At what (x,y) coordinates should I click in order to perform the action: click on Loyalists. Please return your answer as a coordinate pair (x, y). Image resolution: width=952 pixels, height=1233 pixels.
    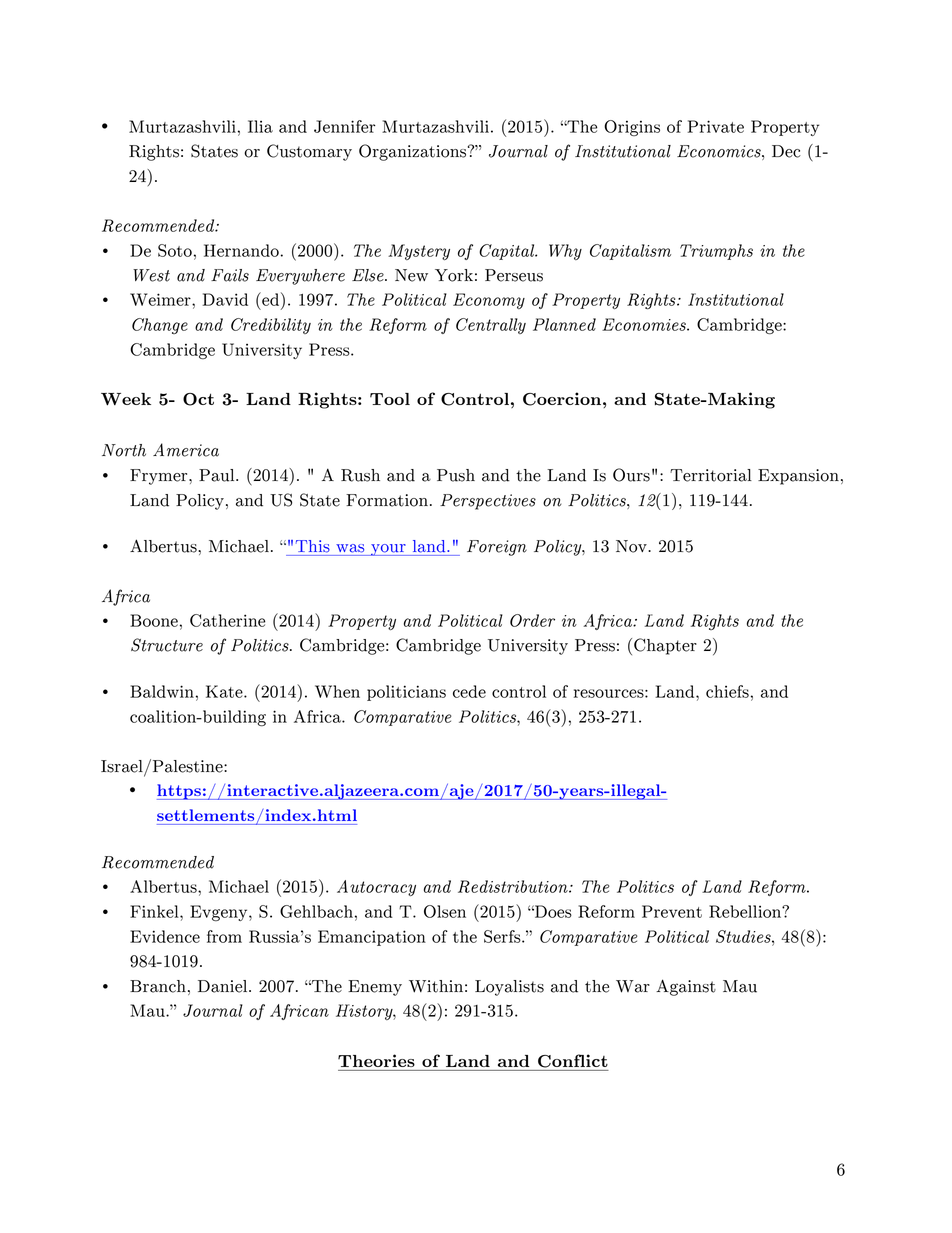
    Looking at the image, I should click on (509, 988).
